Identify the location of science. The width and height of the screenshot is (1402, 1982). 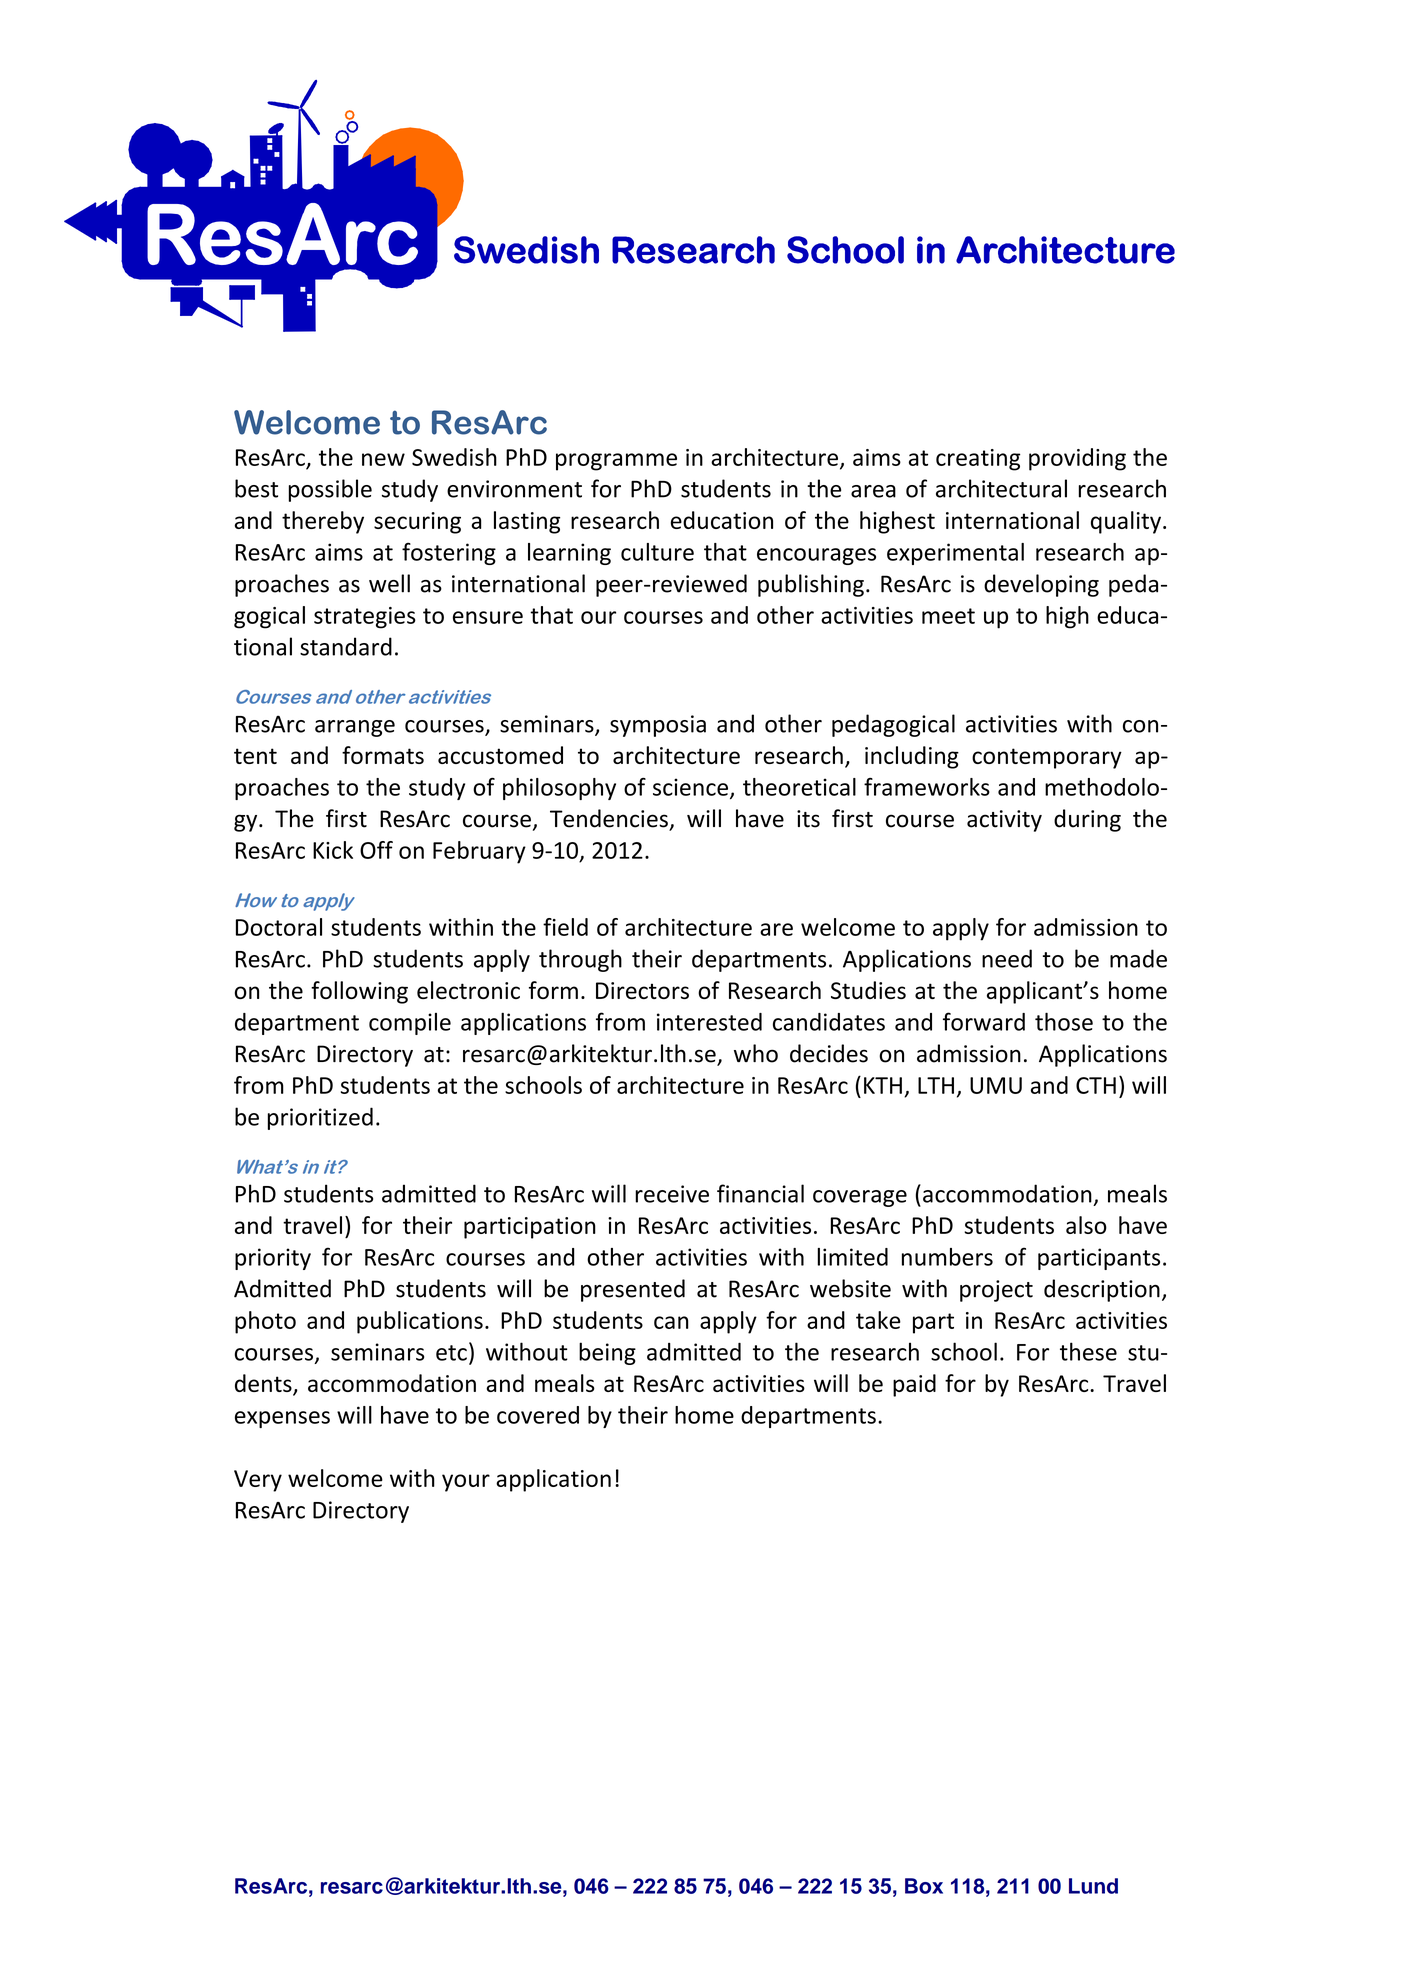
(690, 787).
